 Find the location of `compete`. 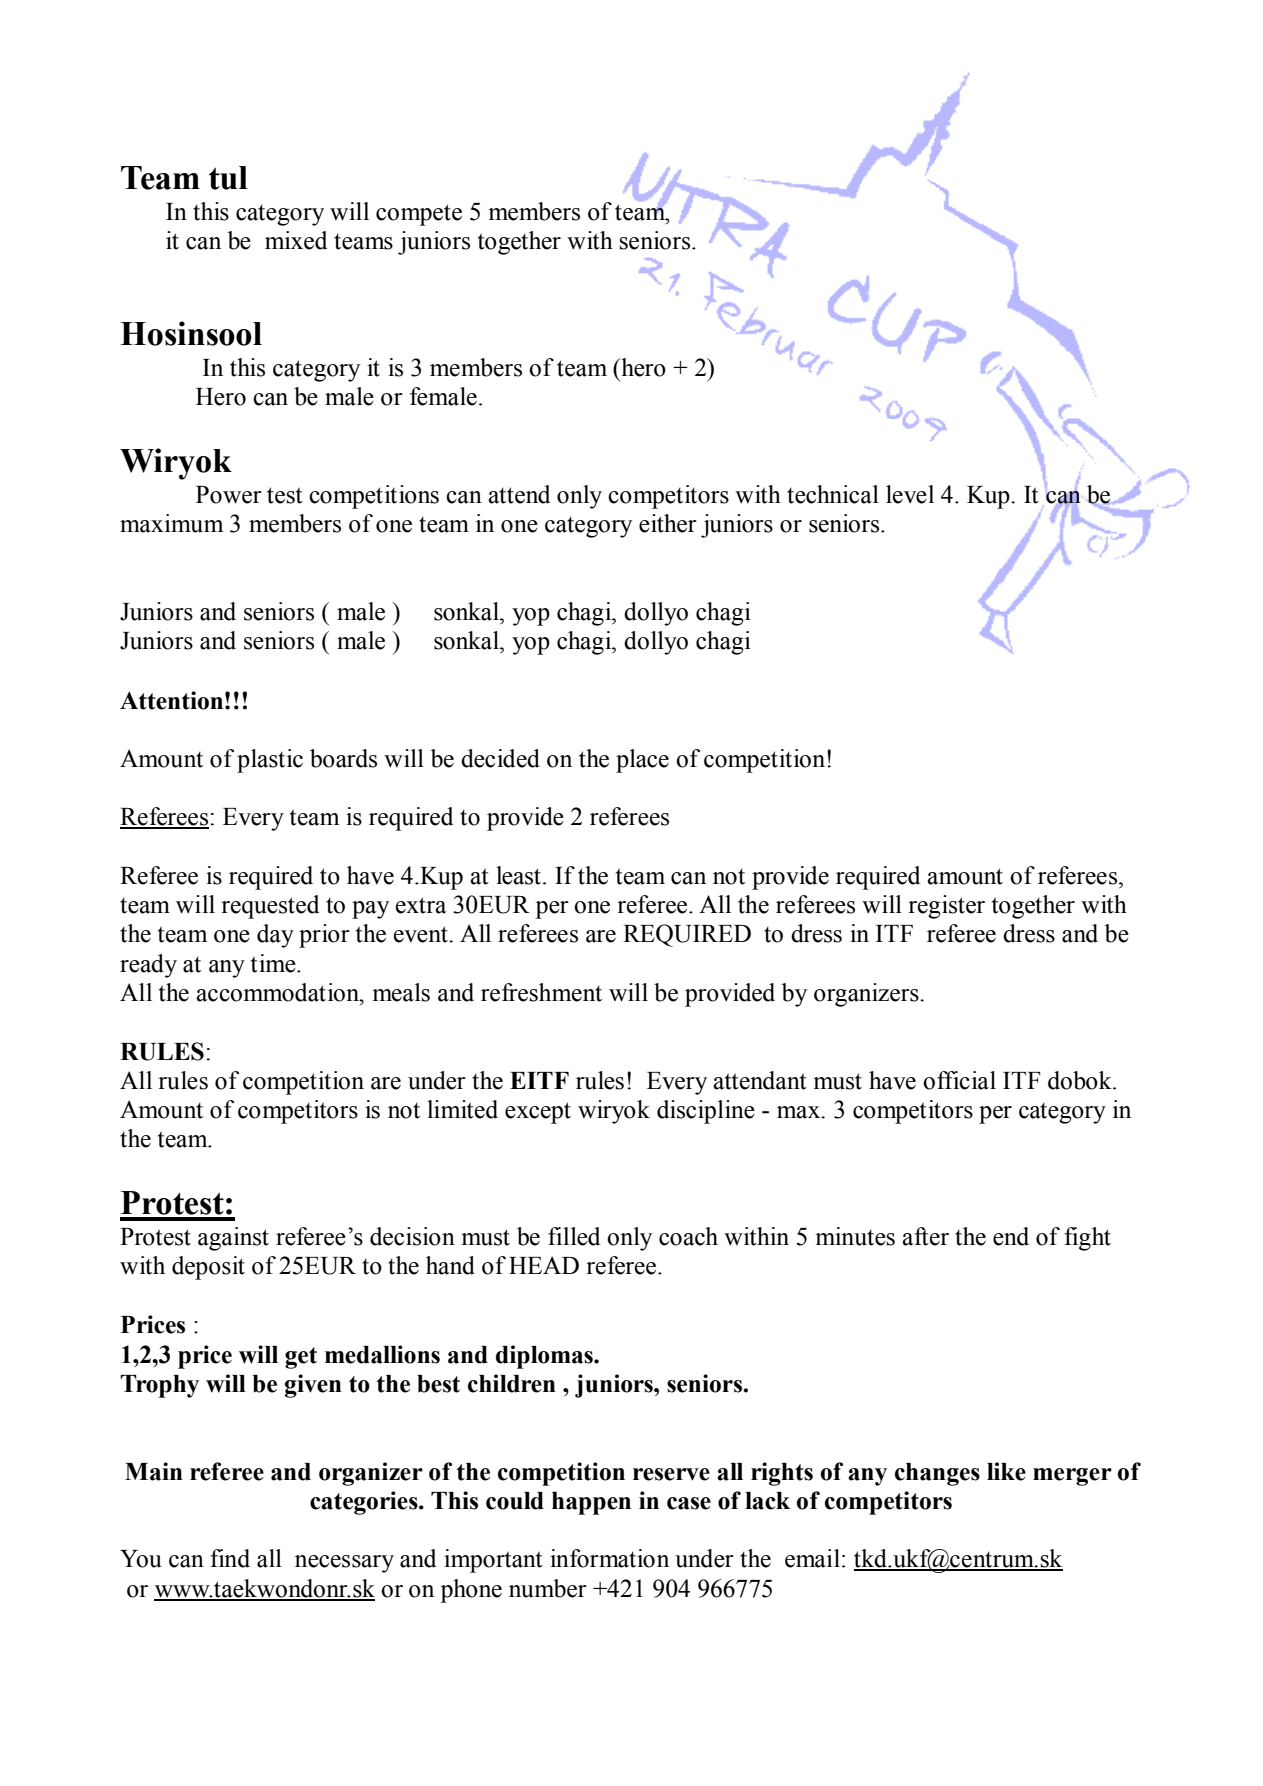

compete is located at coordinates (419, 215).
